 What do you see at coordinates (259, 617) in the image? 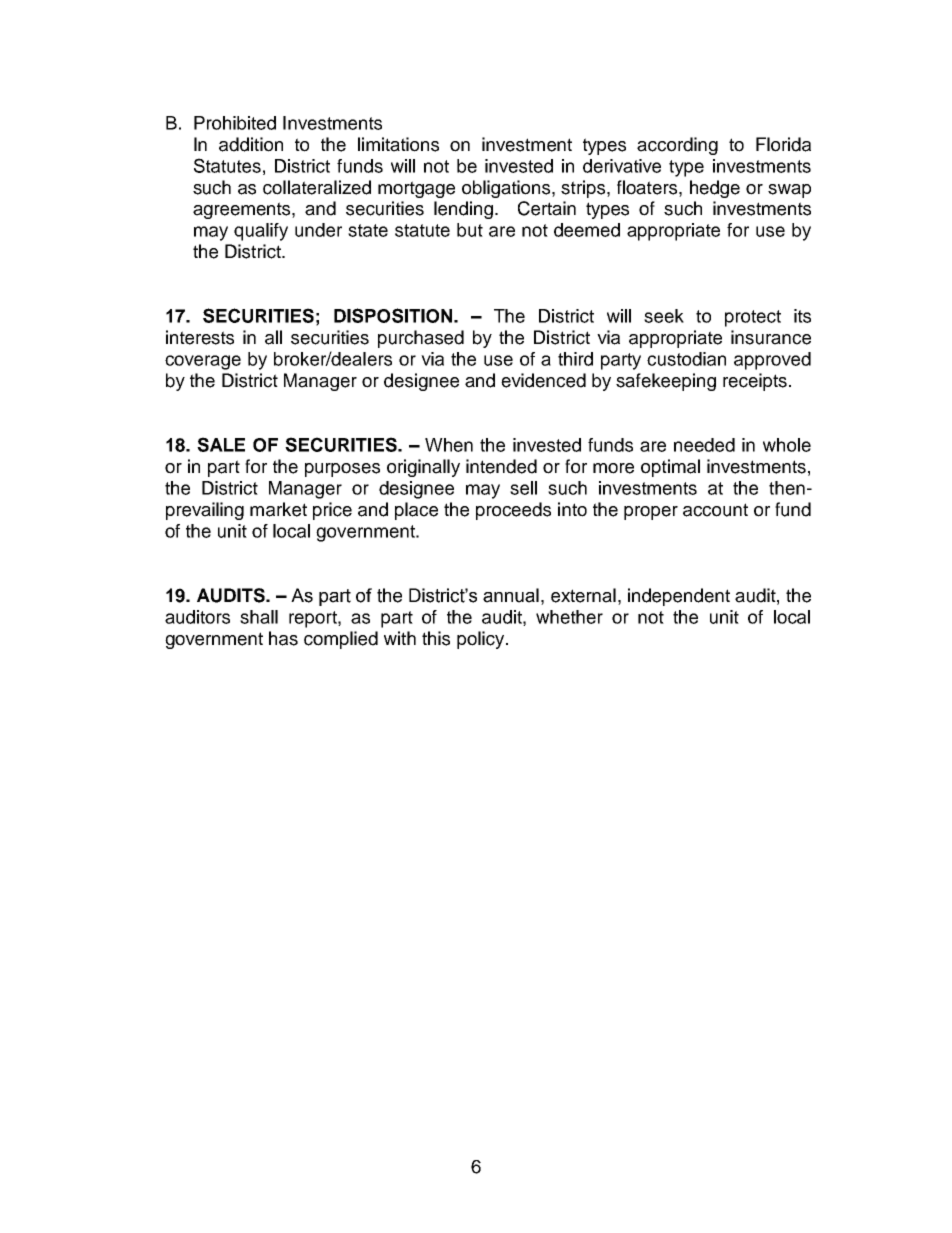
I see `shall` at bounding box center [259, 617].
